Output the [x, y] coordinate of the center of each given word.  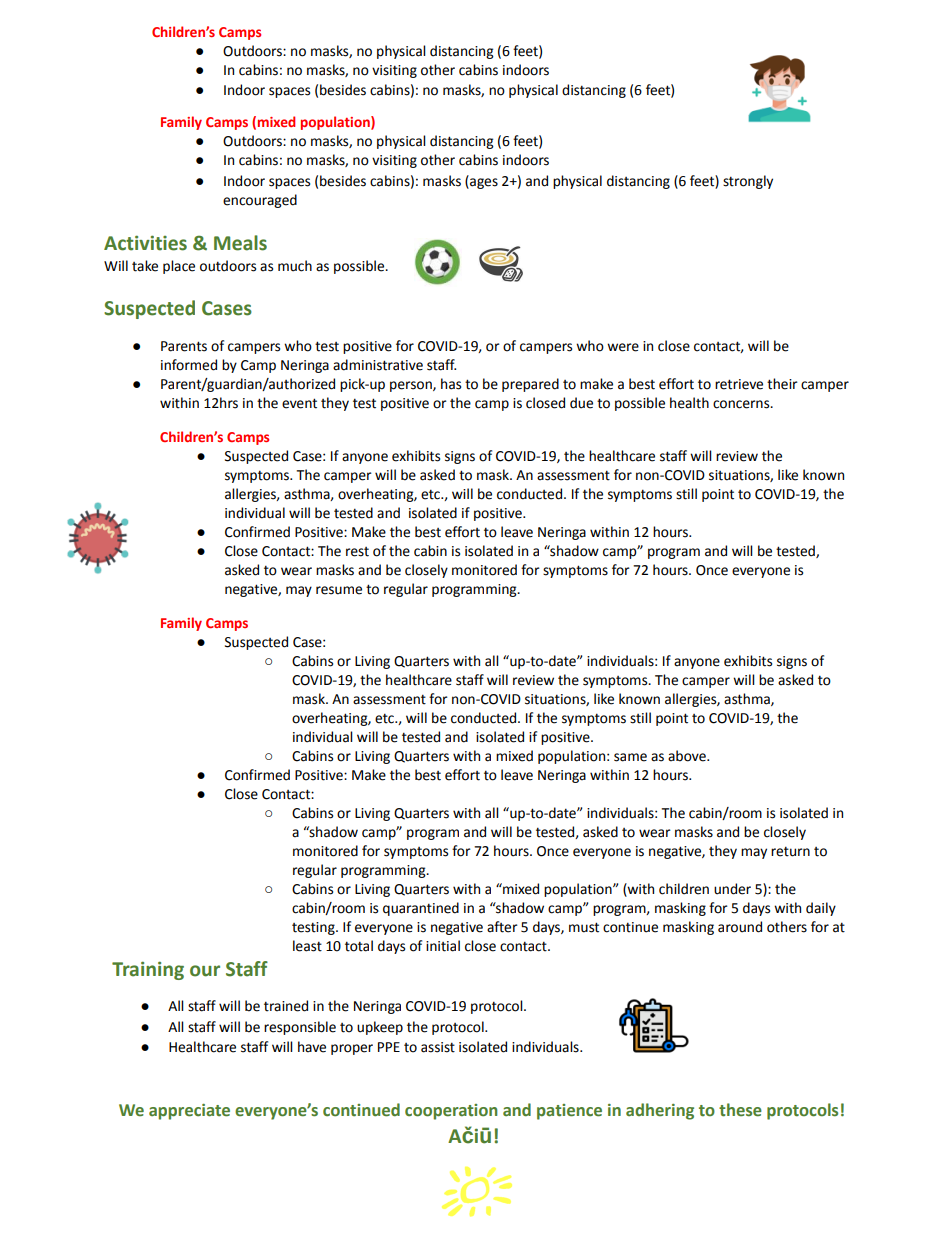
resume [339, 590]
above [688, 756]
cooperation [451, 1112]
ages [483, 183]
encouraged [260, 201]
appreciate [189, 1112]
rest [357, 552]
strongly [748, 182]
